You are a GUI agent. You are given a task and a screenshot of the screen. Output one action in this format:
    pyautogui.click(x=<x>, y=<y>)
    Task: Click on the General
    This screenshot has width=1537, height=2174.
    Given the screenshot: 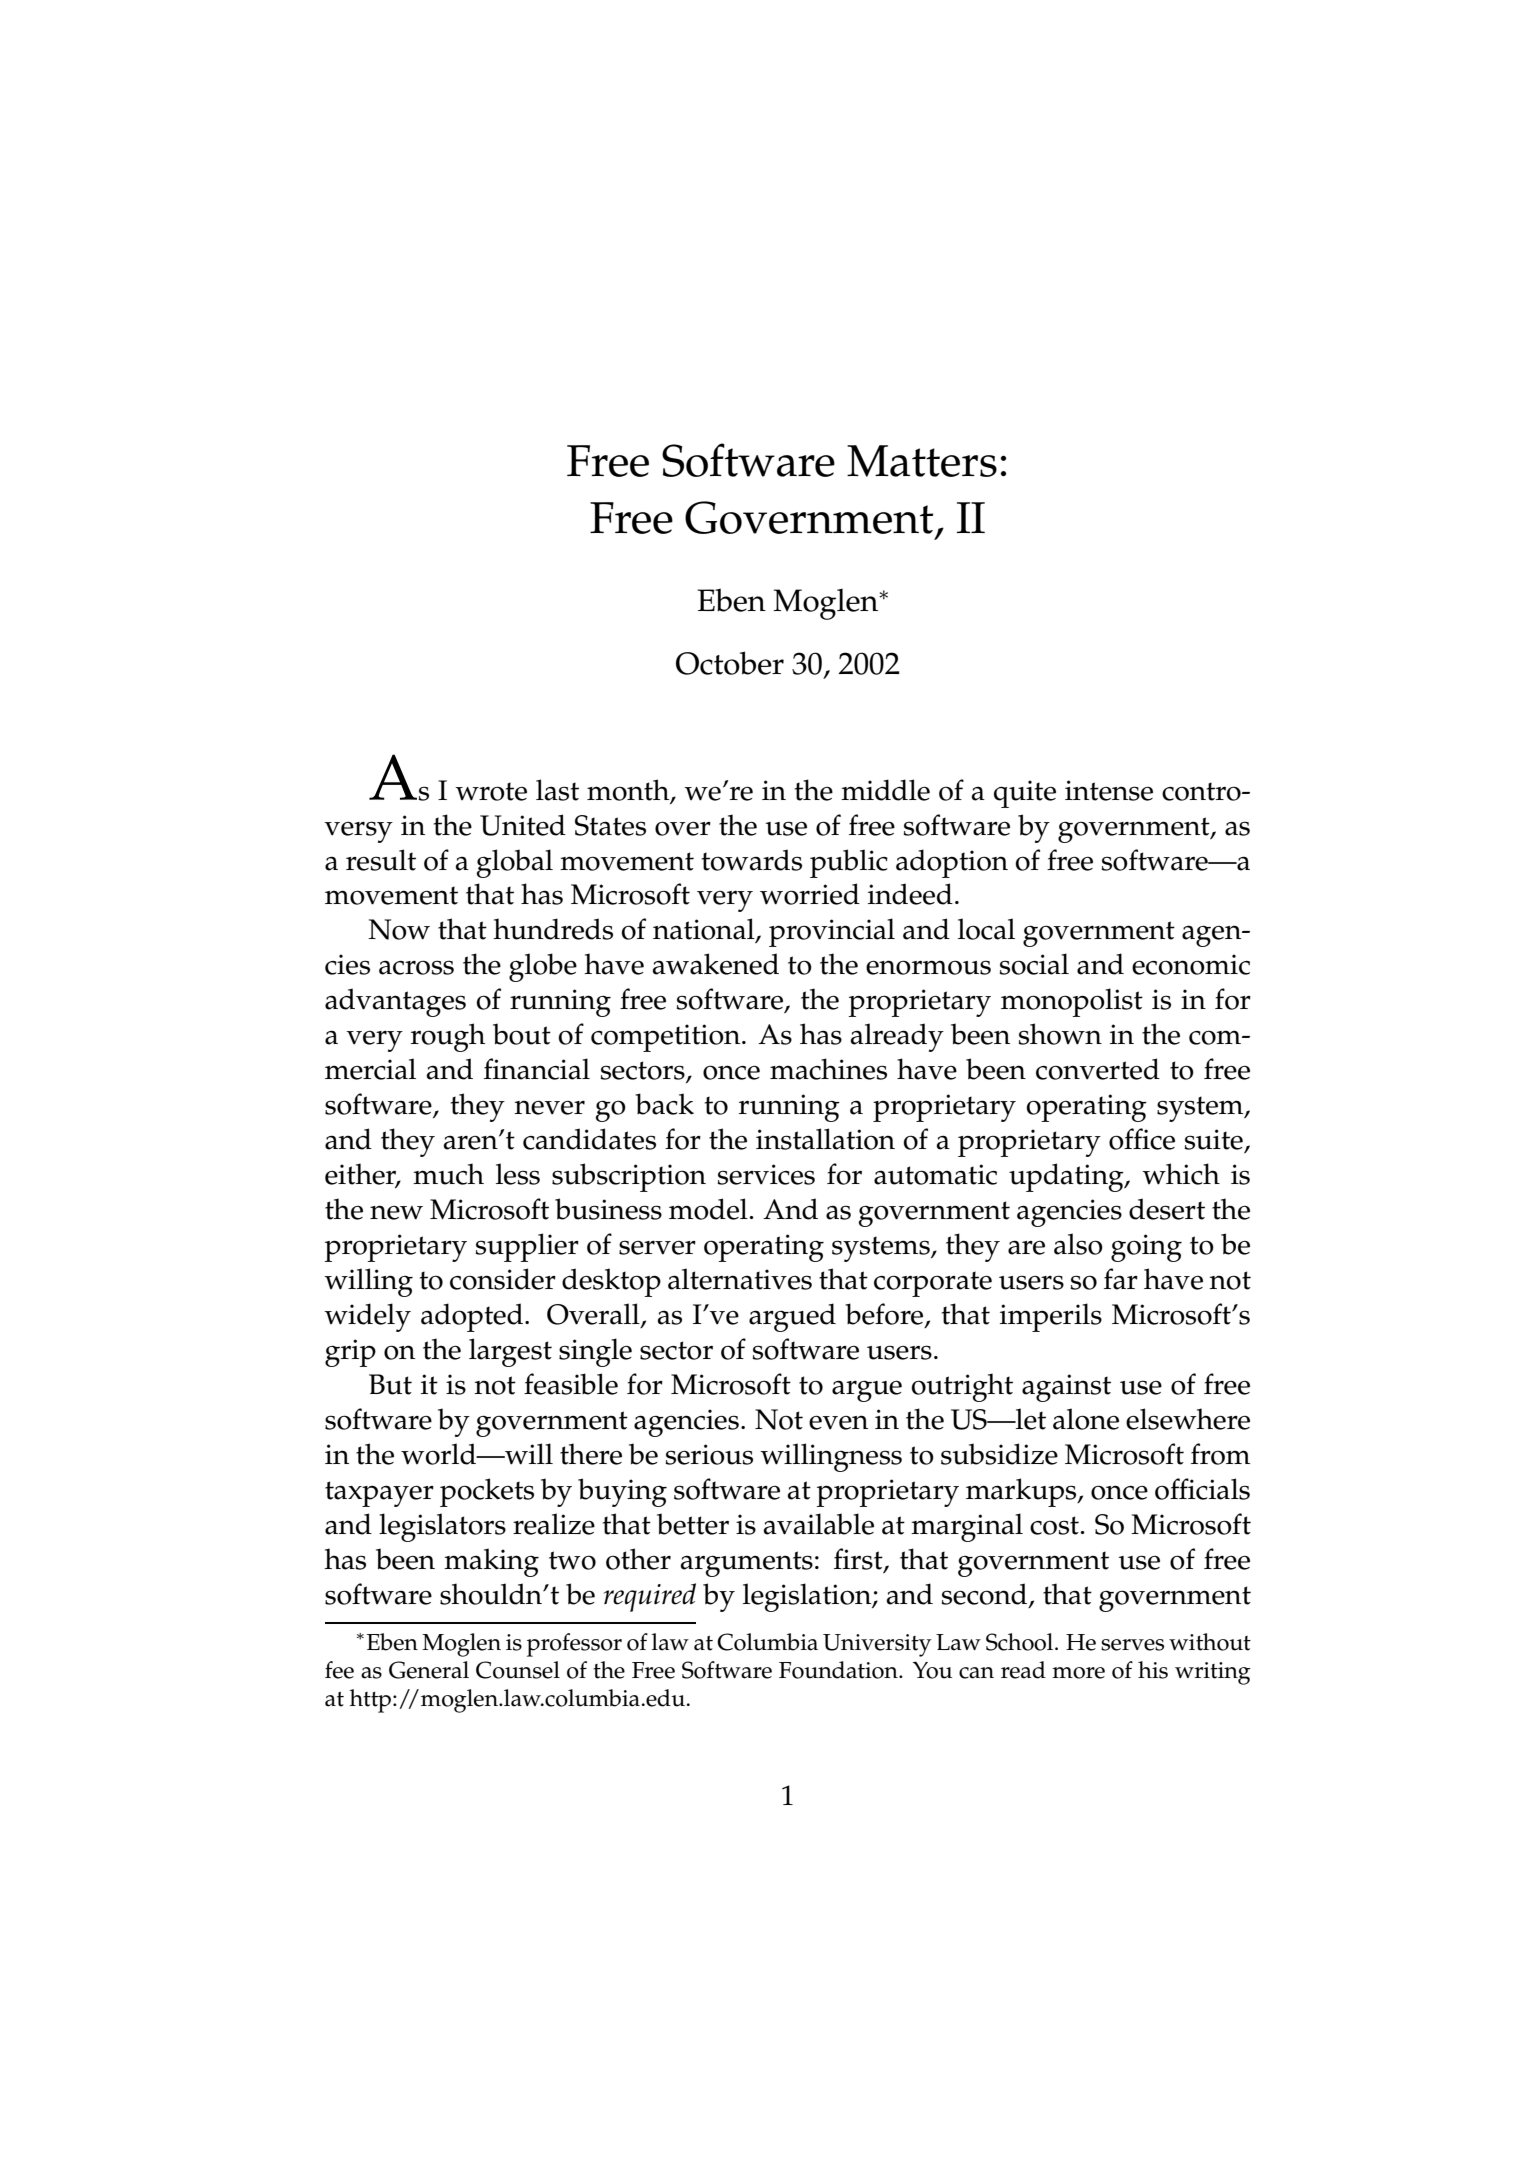 What is the action you would take?
    pyautogui.click(x=429, y=1670)
